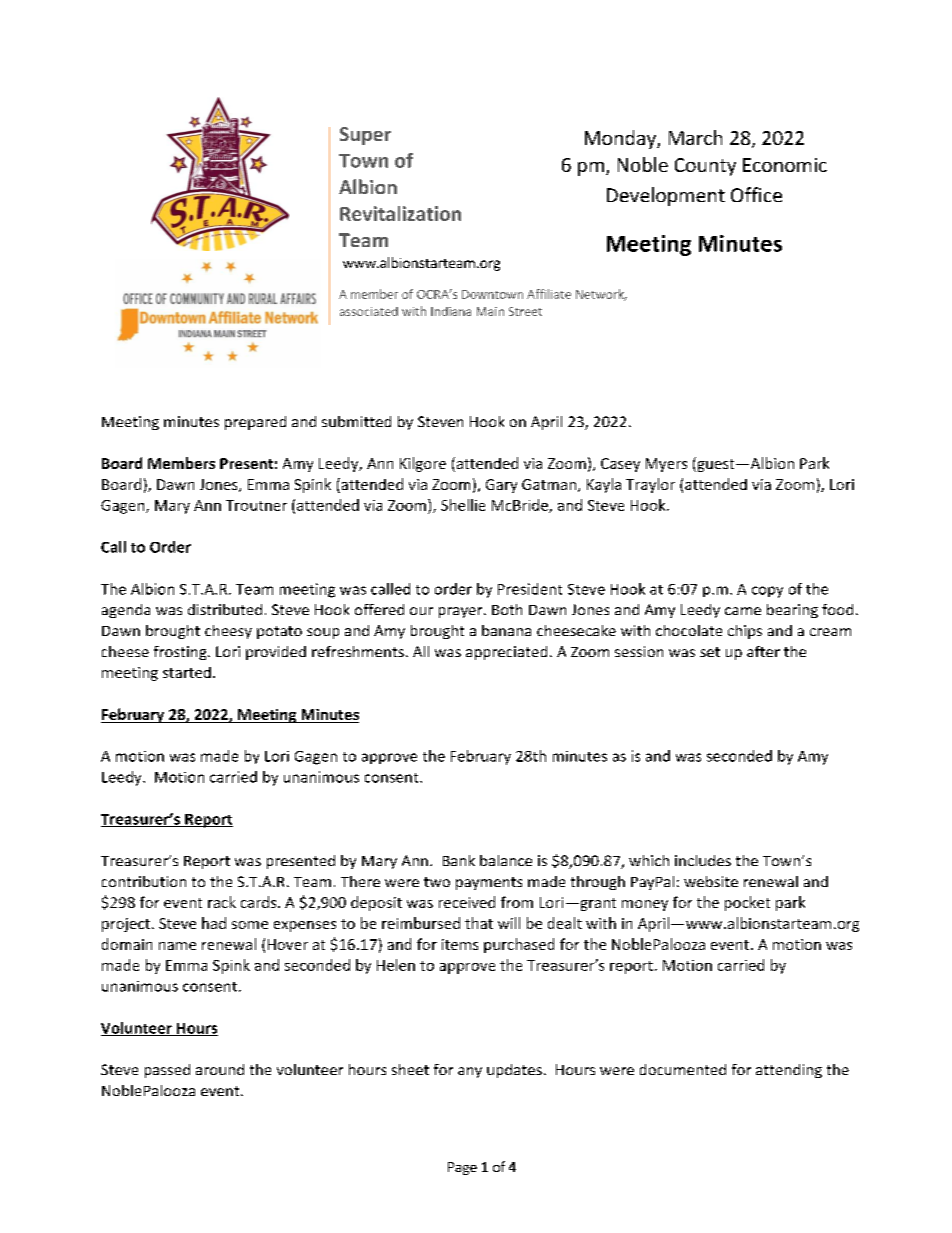 This screenshot has width=952, height=1233. Describe the element at coordinates (711, 881) in the screenshot. I see `website` at that location.
